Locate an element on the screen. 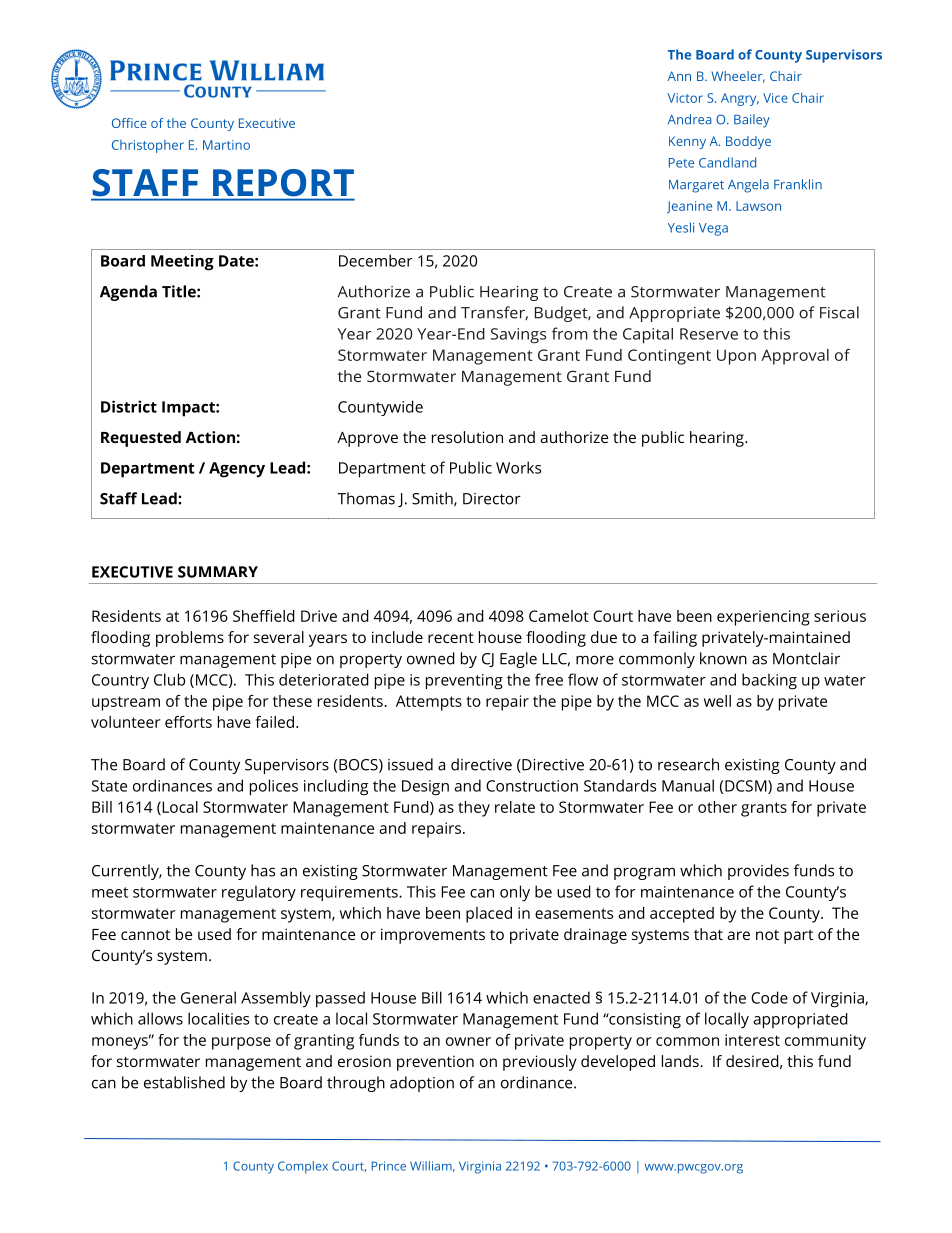 The width and height of the screenshot is (952, 1233). Savings is located at coordinates (518, 336).
